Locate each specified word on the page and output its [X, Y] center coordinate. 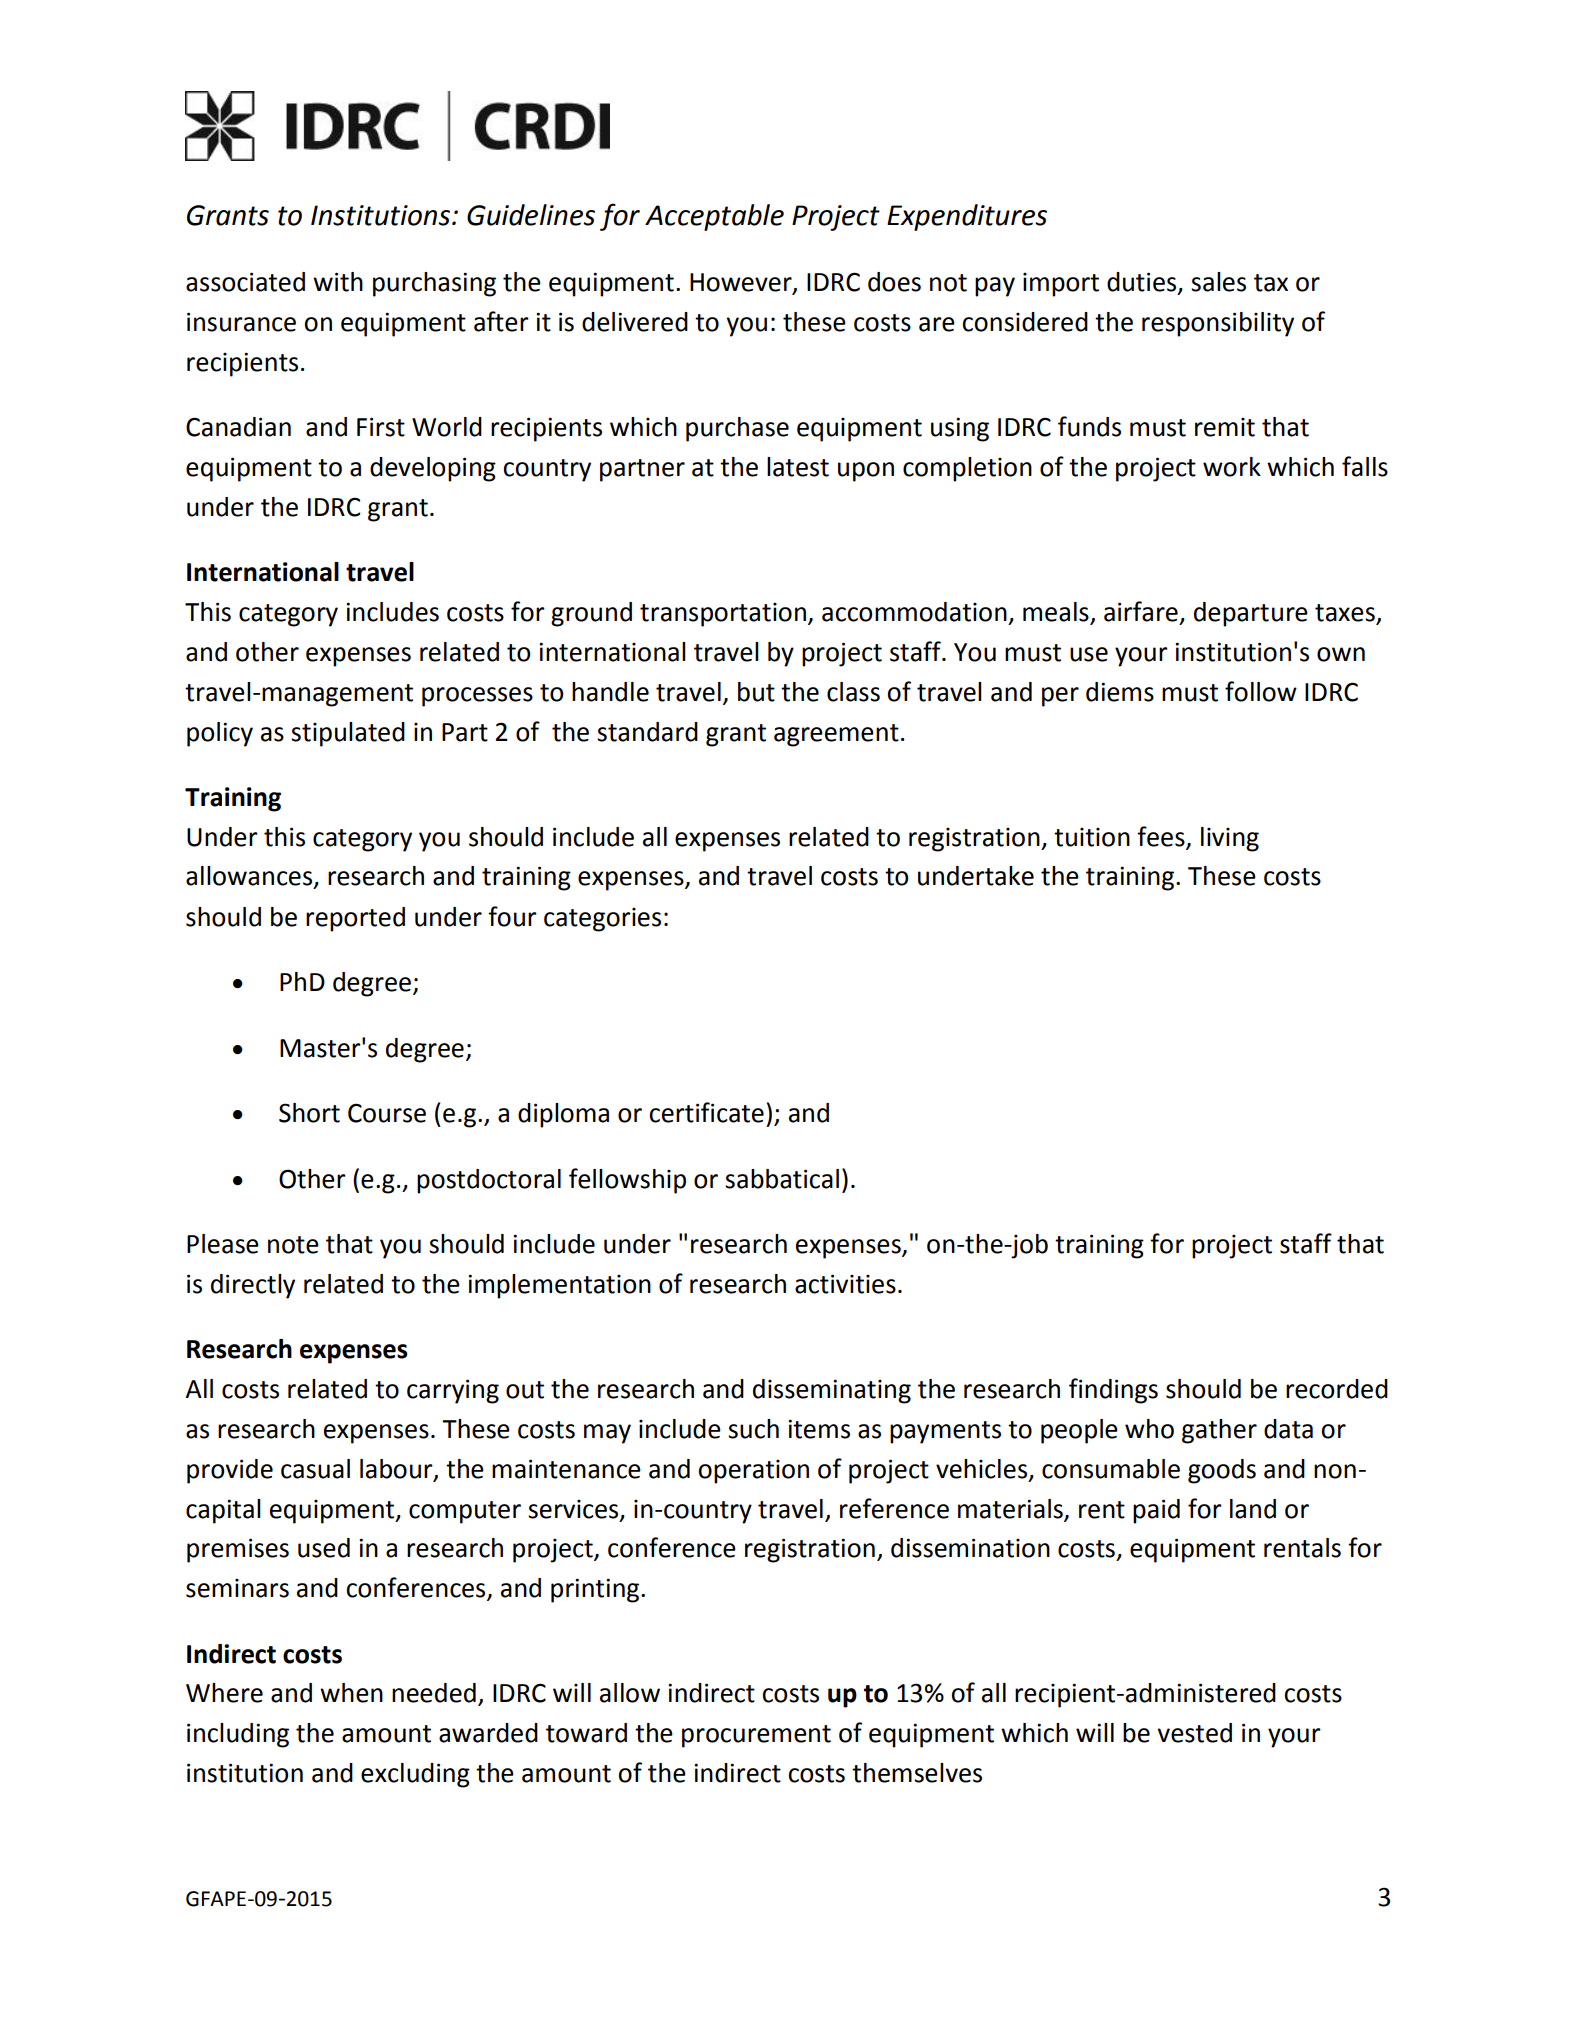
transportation [723, 615]
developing [433, 469]
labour [397, 1469]
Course [387, 1113]
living [1230, 839]
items [819, 1429]
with [338, 282]
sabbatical [782, 1179]
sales [1218, 282]
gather [1219, 1431]
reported [355, 919]
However [742, 283]
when [351, 1693]
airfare [1141, 611]
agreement [836, 735]
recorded [1337, 1389]
